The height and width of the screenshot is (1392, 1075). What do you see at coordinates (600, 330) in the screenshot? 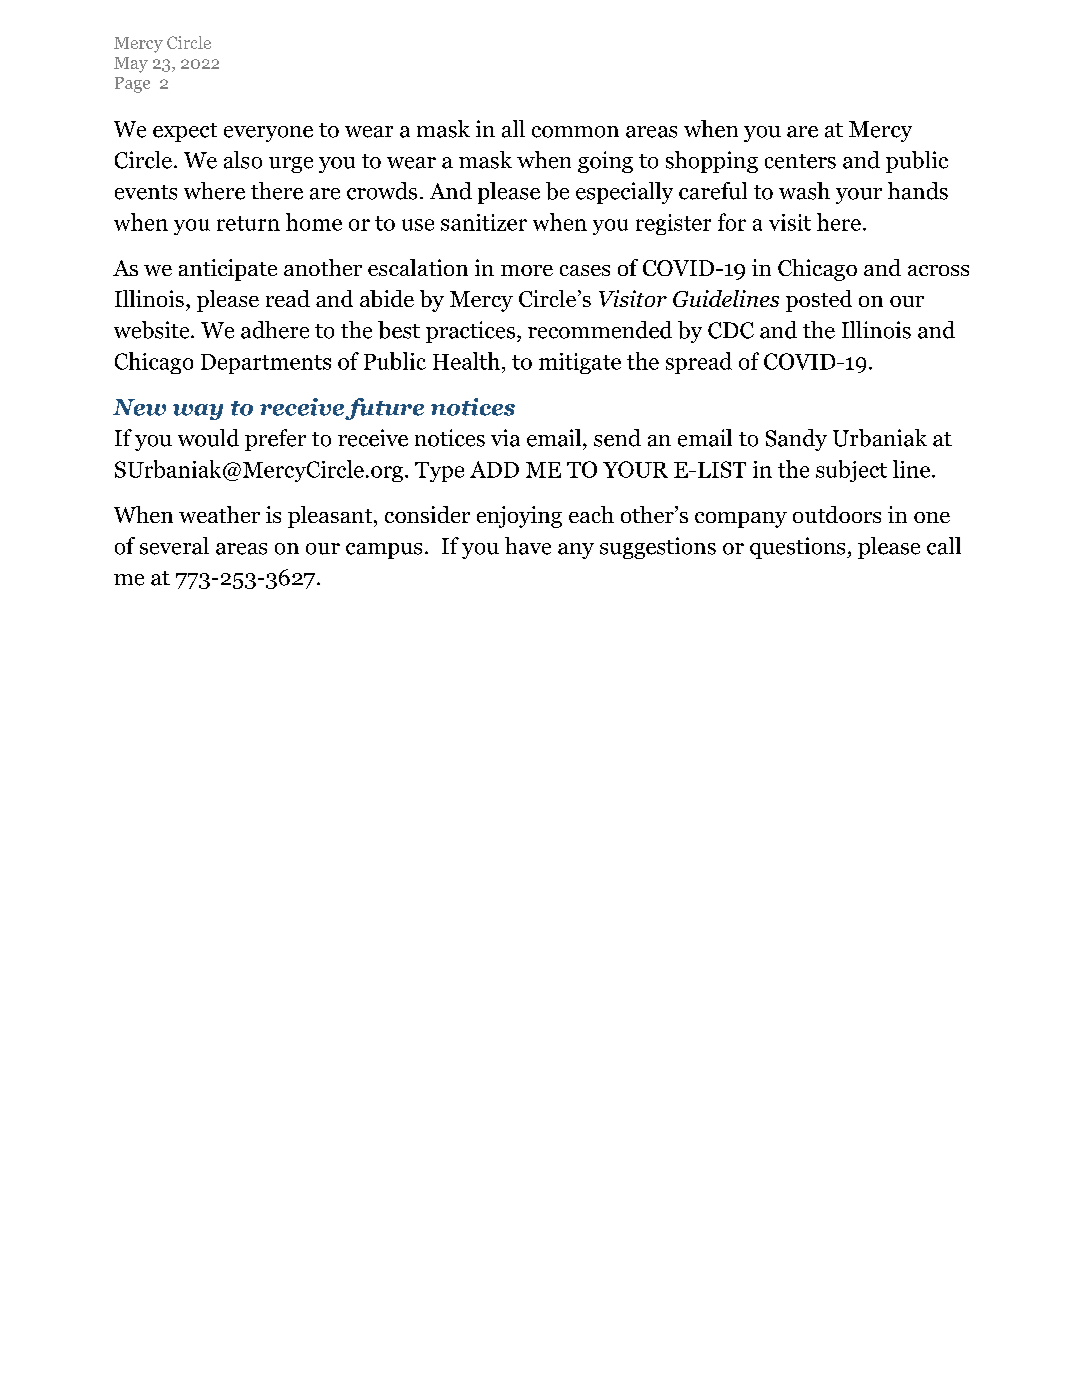
I see `recommended` at bounding box center [600, 330].
